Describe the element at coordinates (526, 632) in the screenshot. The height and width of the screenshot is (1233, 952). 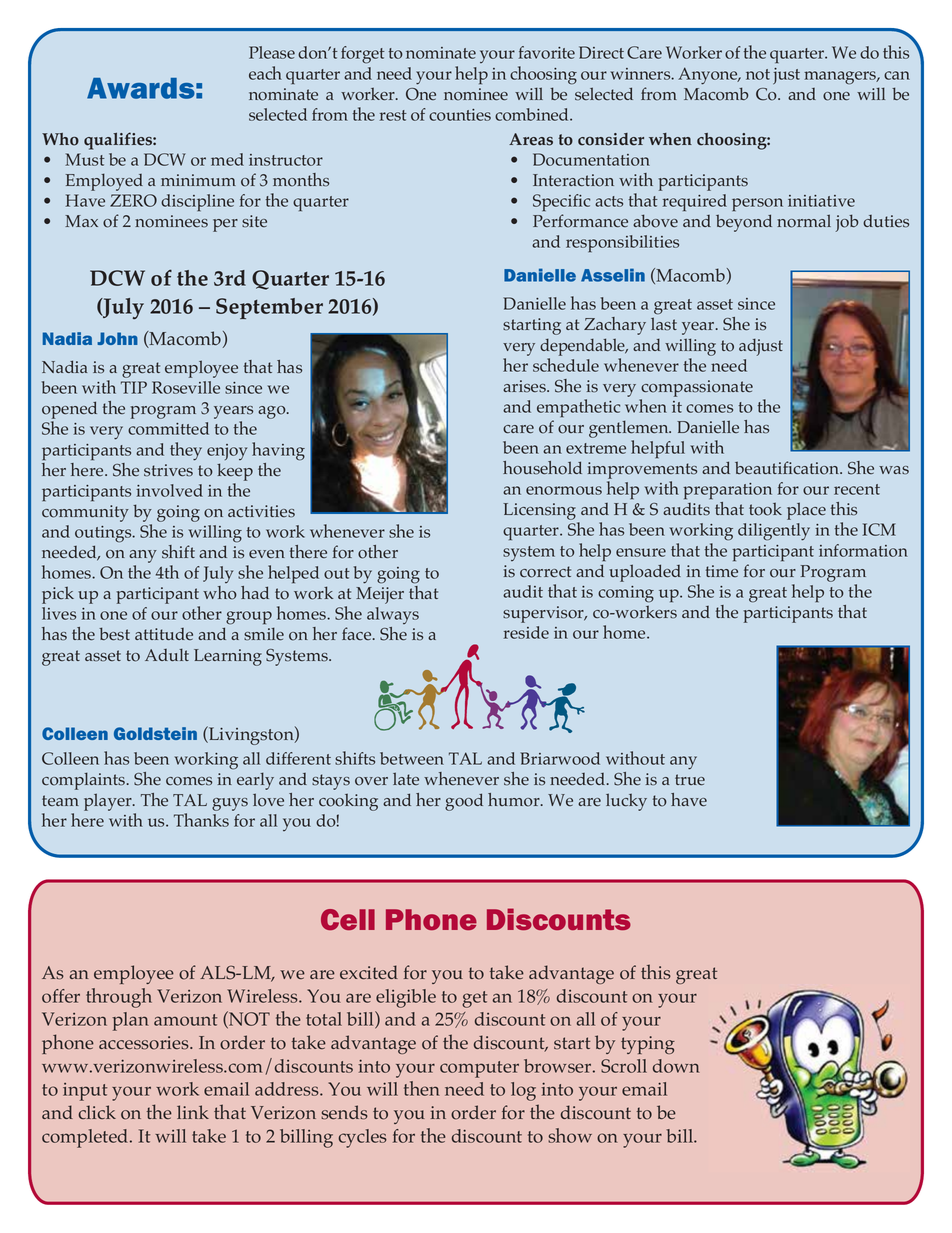
I see `reside` at that location.
